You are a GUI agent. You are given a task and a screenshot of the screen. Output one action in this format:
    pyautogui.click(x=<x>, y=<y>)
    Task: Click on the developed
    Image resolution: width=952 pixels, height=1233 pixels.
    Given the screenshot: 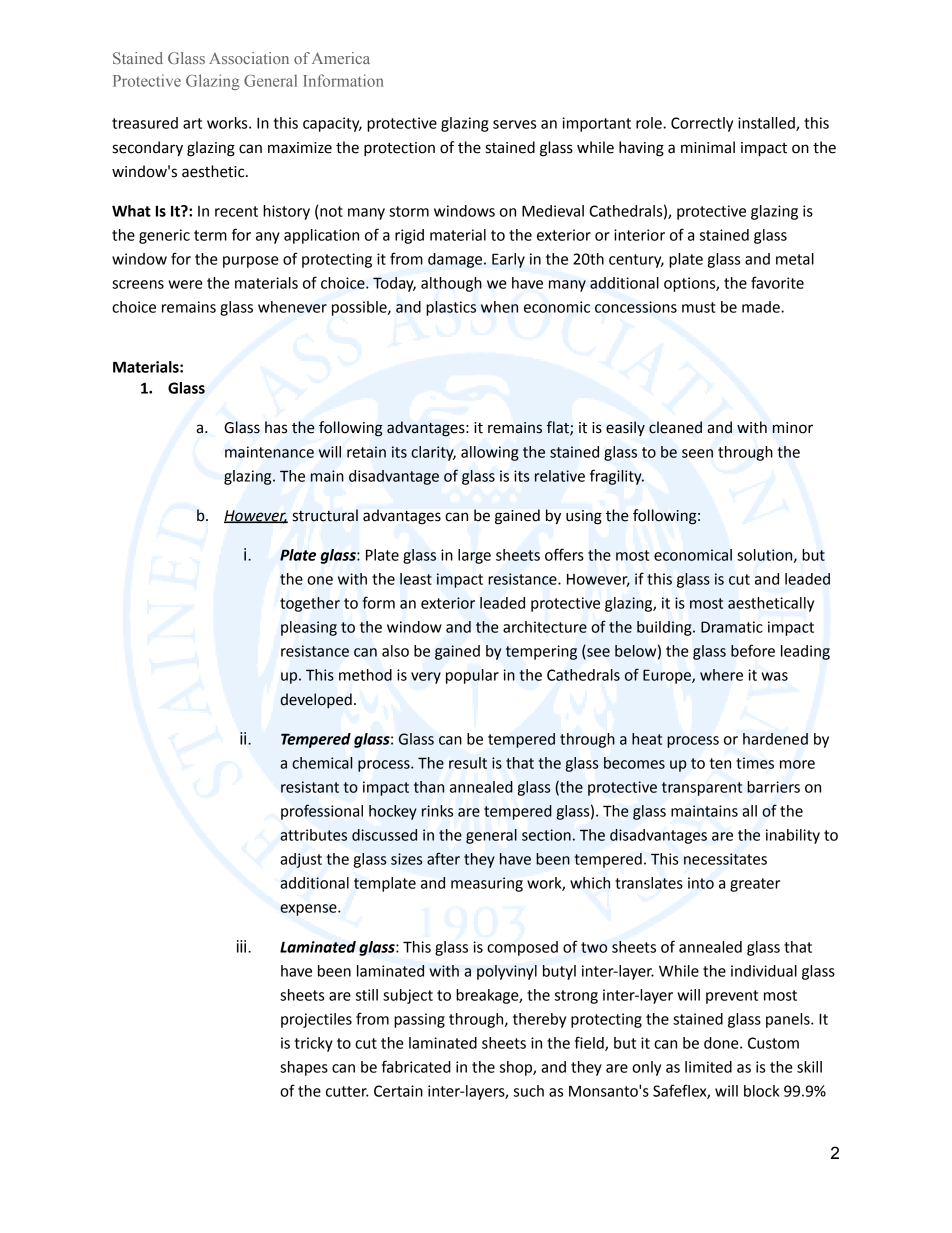 What is the action you would take?
    pyautogui.click(x=316, y=700)
